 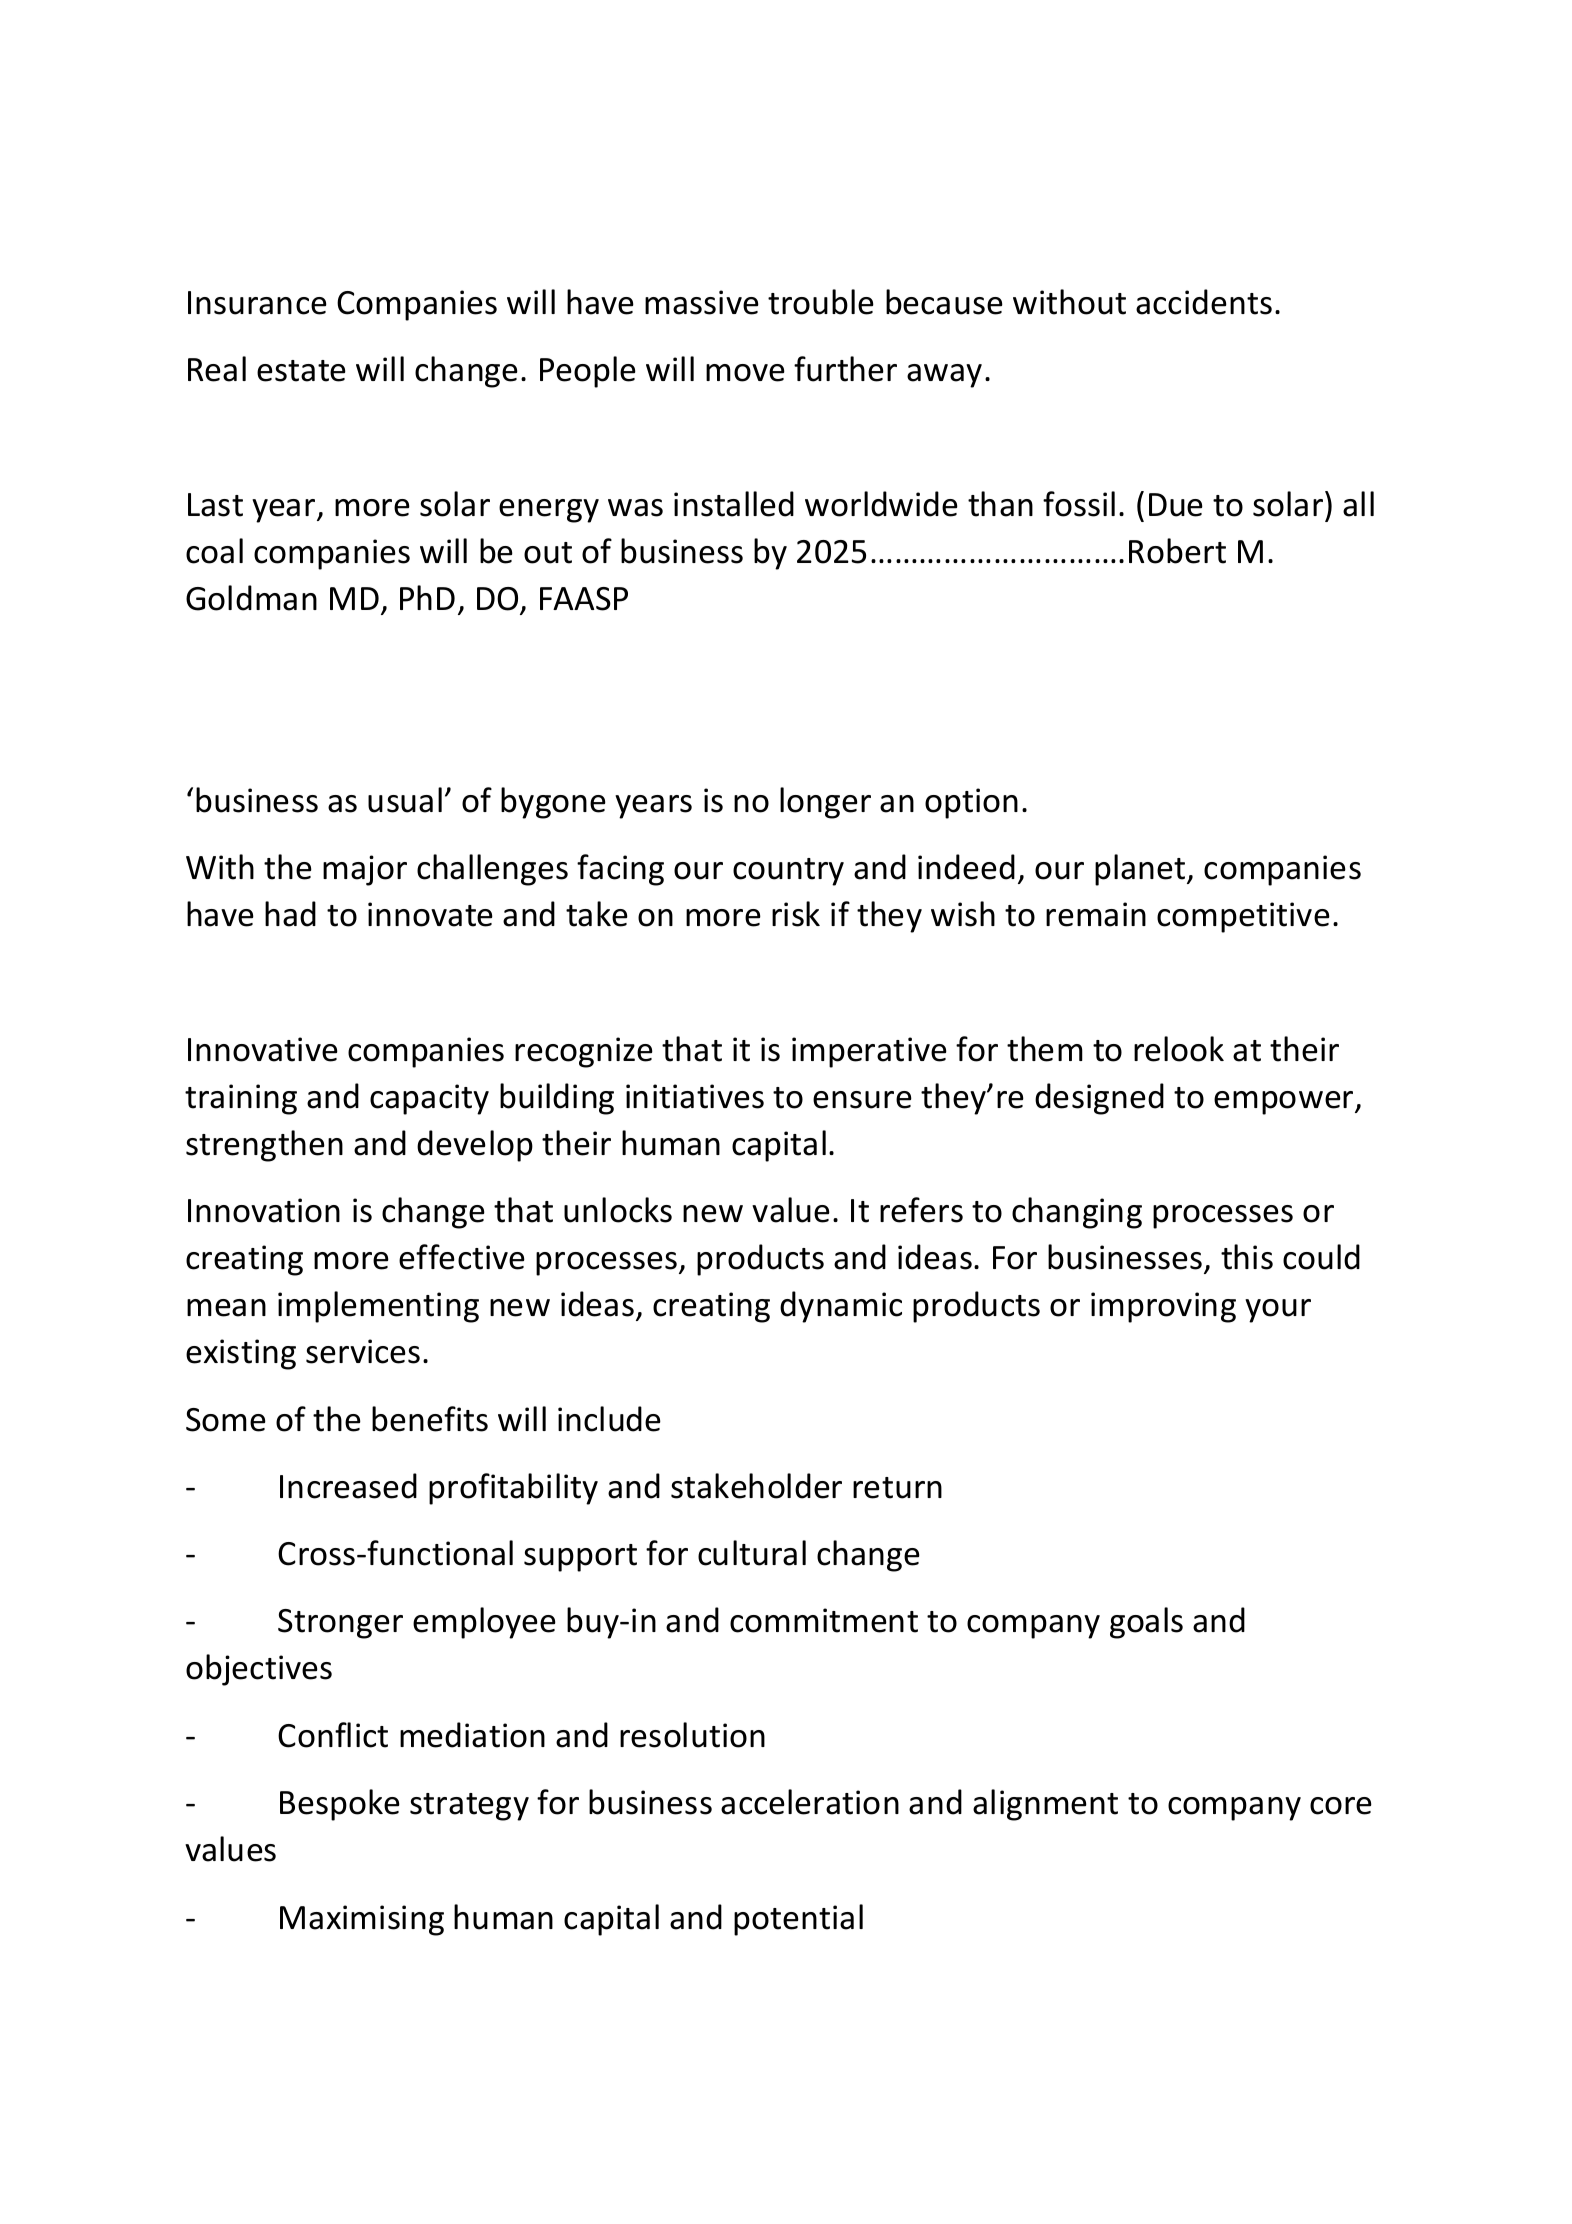 I want to click on move, so click(x=745, y=373).
